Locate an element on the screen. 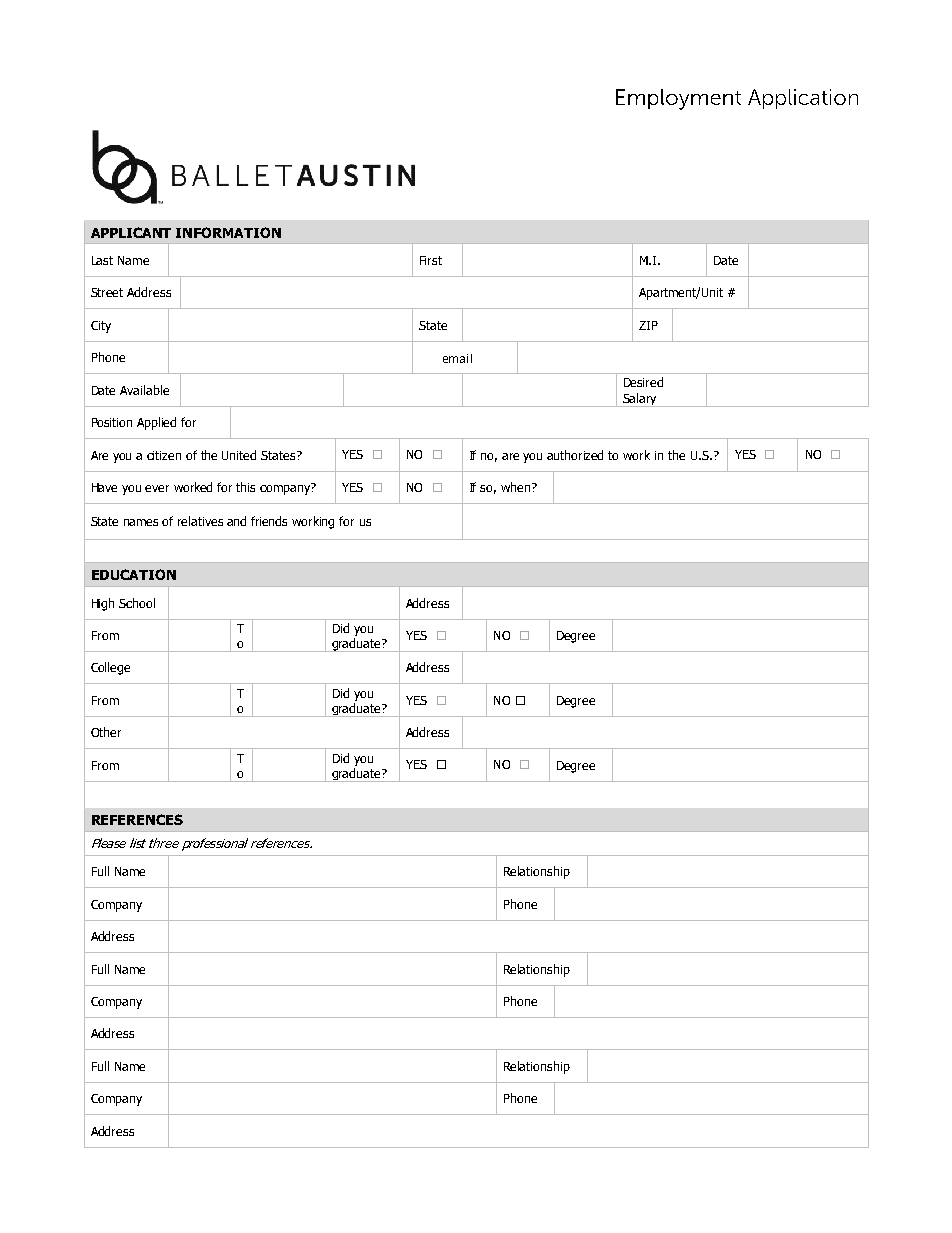 The image size is (952, 1233). authorized is located at coordinates (575, 455).
